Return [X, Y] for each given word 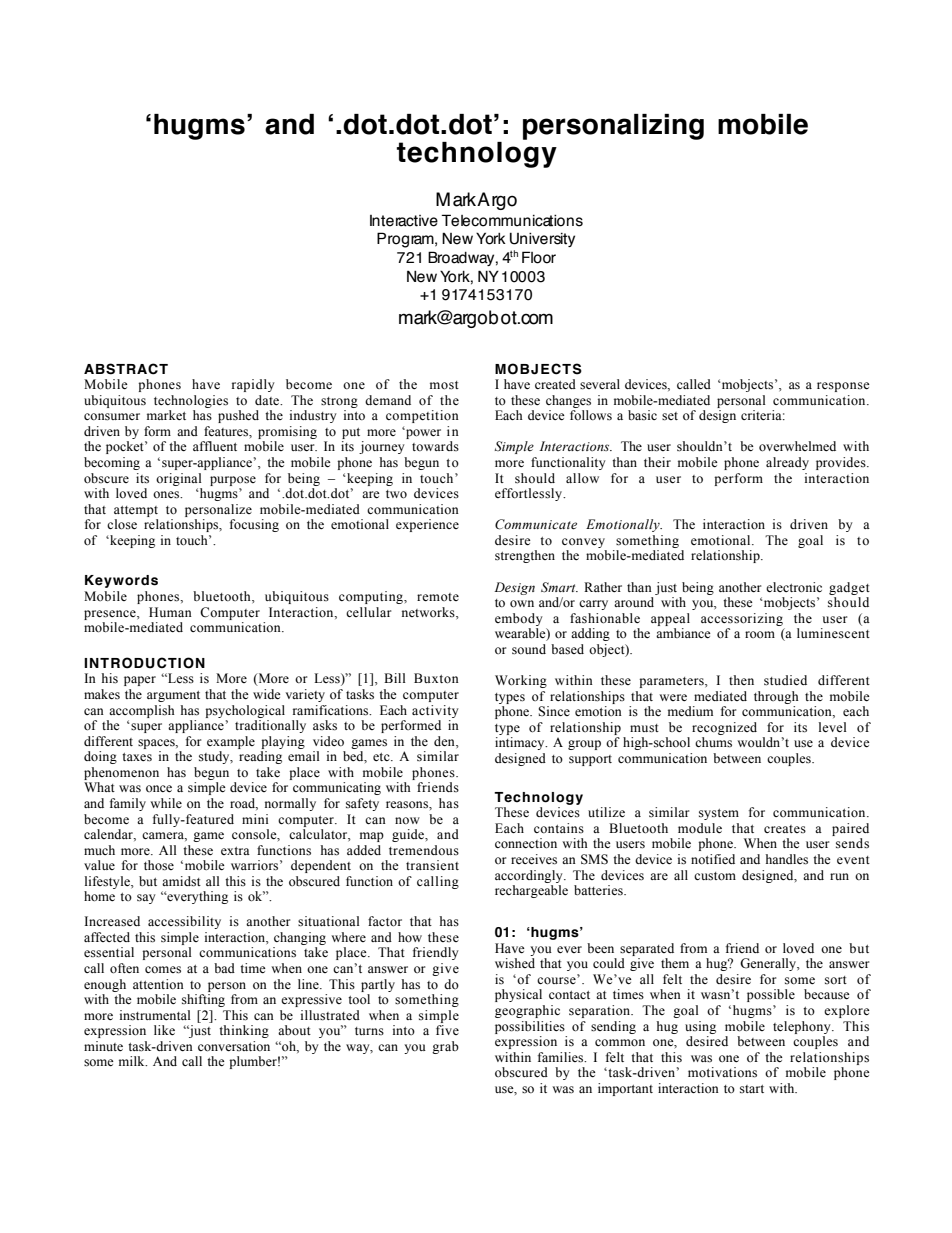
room [760, 634]
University [542, 239]
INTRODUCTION [144, 663]
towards [435, 446]
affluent [215, 446]
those [159, 865]
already [787, 463]
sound [529, 649]
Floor [539, 257]
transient [432, 865]
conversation [234, 1046]
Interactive [404, 221]
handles [787, 859]
